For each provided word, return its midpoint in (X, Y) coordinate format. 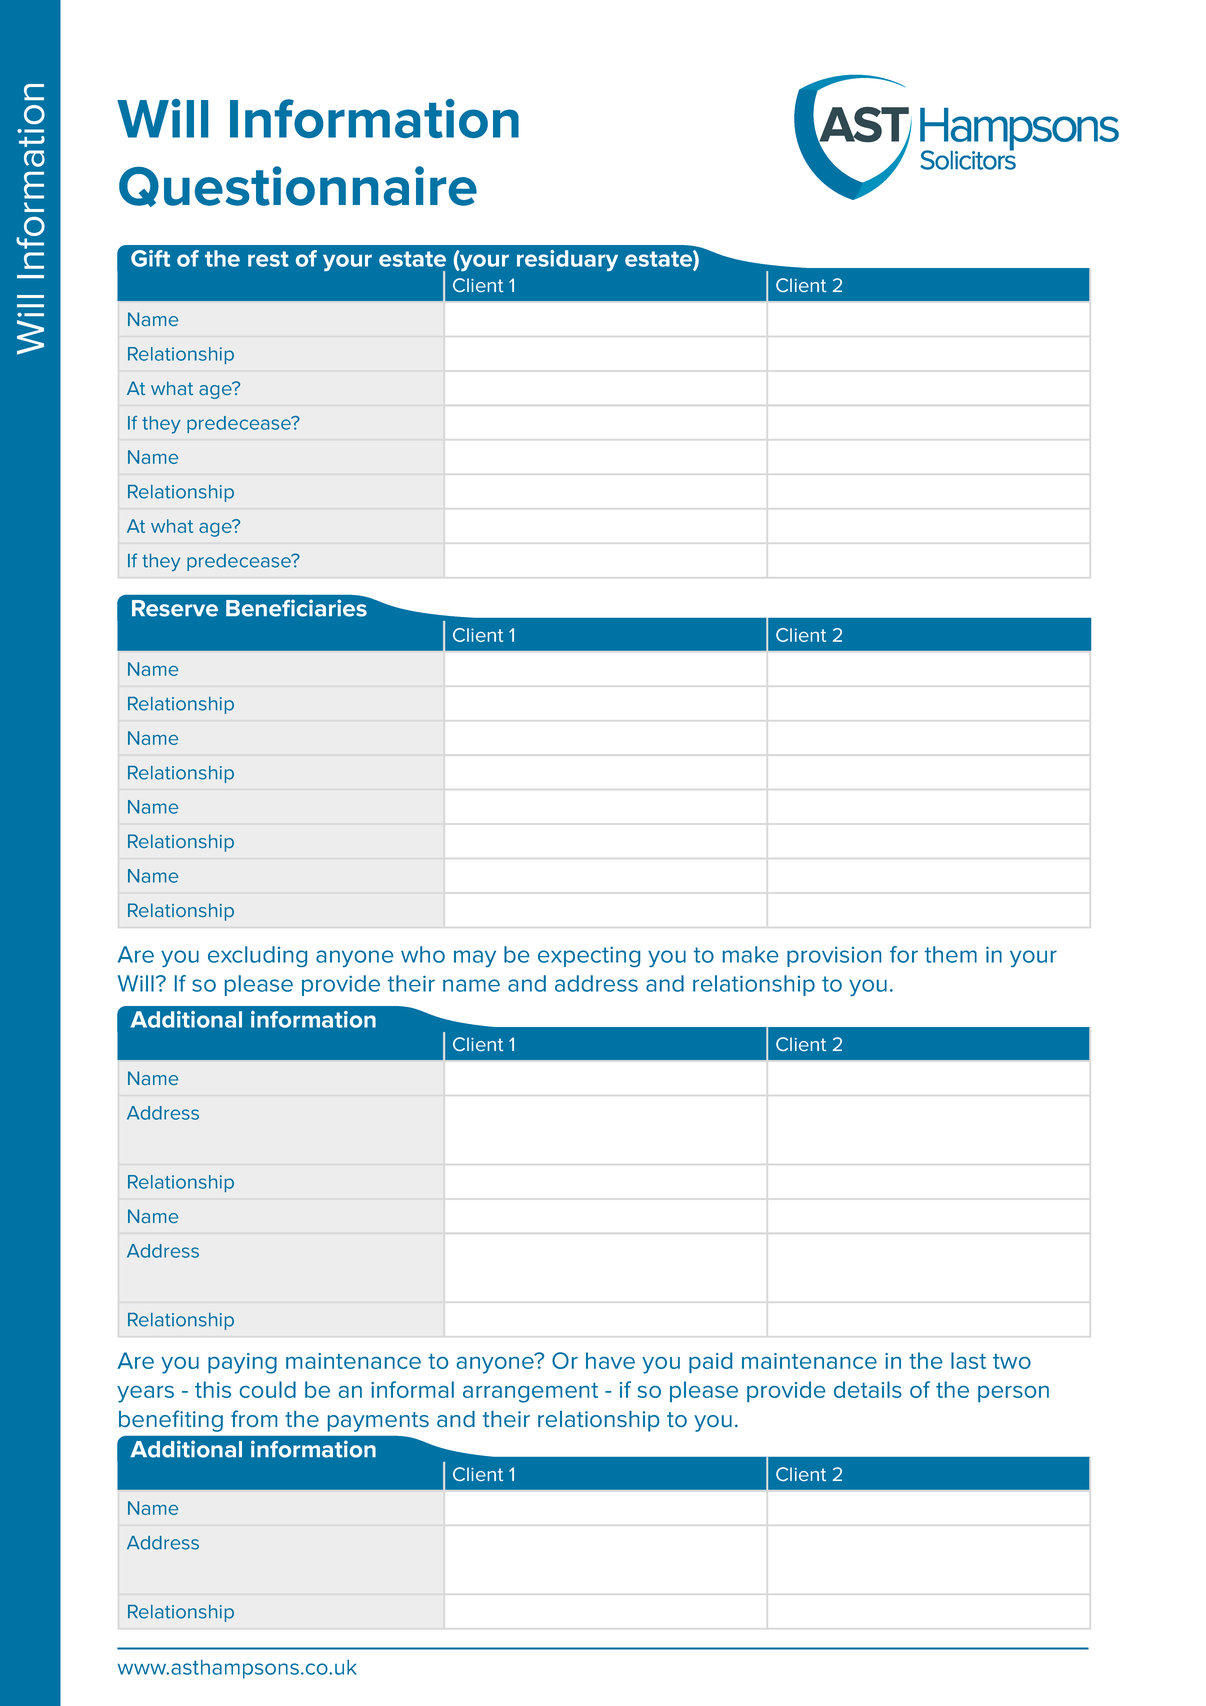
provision (834, 956)
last (968, 1360)
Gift (150, 258)
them (951, 954)
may (475, 958)
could (268, 1389)
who (423, 954)
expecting (589, 956)
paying (242, 1363)
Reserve (175, 608)
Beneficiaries (297, 607)
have (610, 1360)
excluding (257, 956)
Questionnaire (298, 186)
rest (268, 259)
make (750, 954)
